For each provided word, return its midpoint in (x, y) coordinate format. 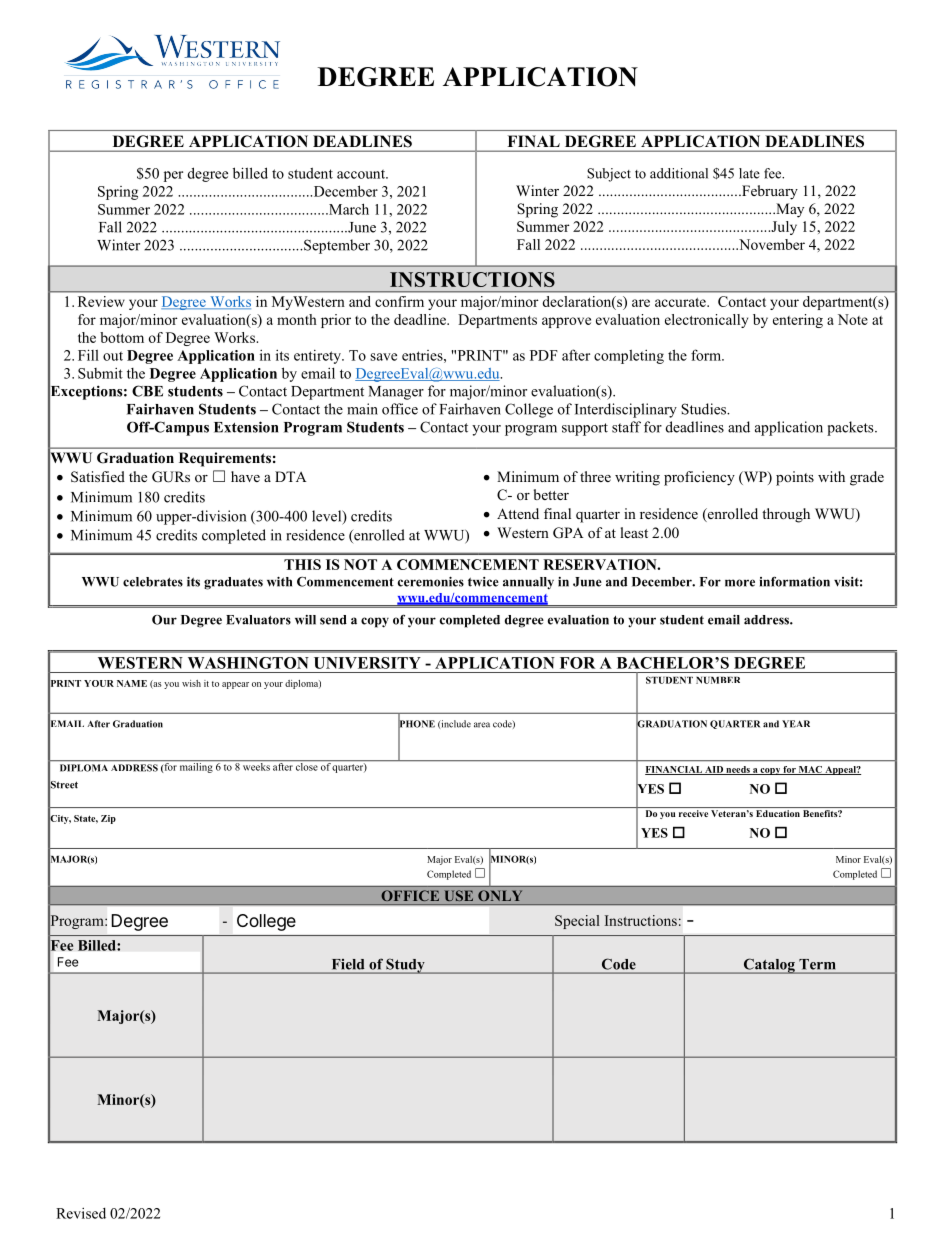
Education (778, 813)
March (348, 209)
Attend (518, 513)
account (362, 174)
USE (459, 896)
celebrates (153, 582)
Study (405, 966)
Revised (81, 1213)
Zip (108, 819)
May (789, 210)
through (786, 515)
